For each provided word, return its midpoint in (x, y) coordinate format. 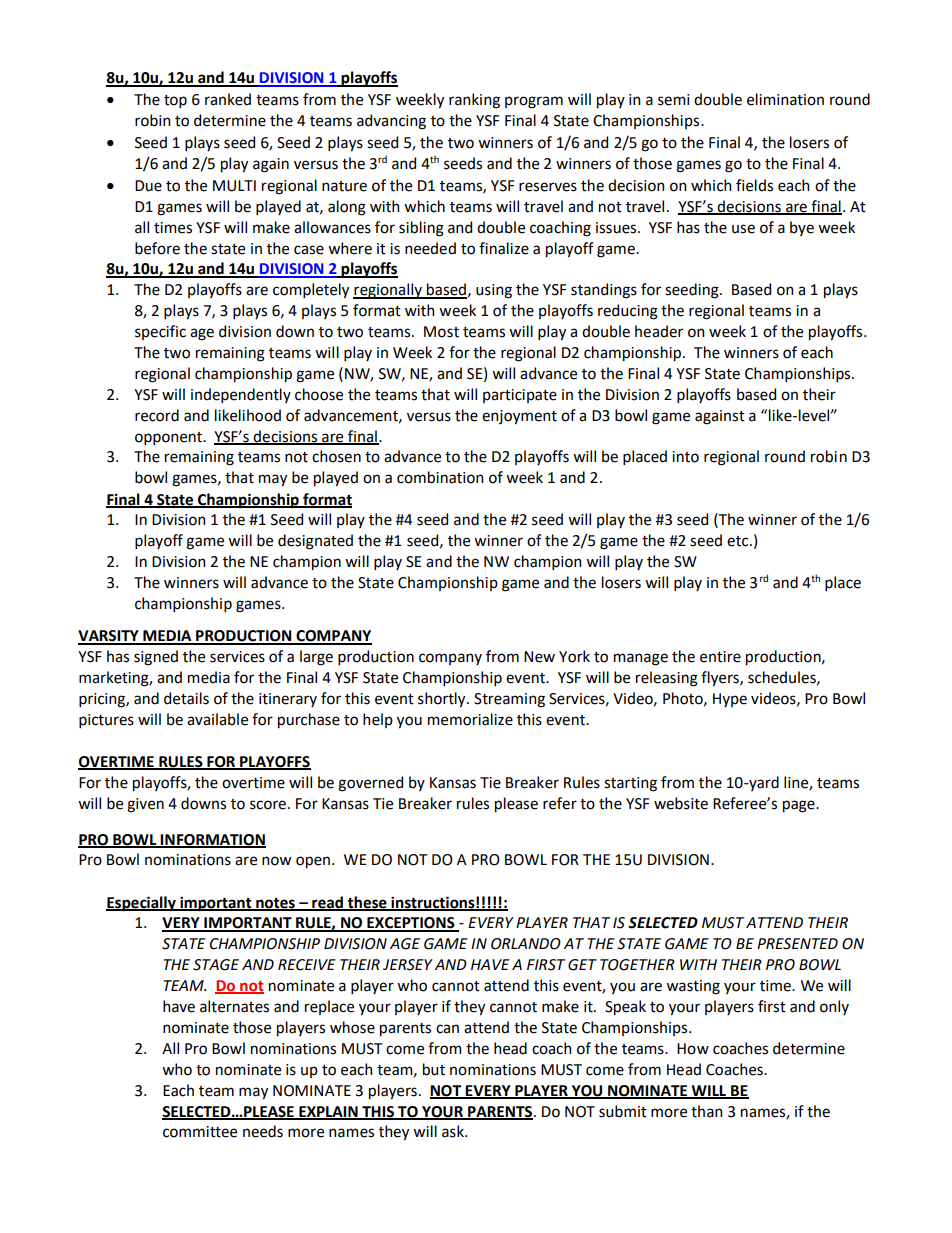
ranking (474, 101)
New (539, 657)
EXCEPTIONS (411, 924)
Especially (142, 904)
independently (241, 395)
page (800, 806)
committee (200, 1132)
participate (520, 396)
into (685, 457)
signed (156, 658)
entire (720, 657)
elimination (785, 99)
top (175, 101)
